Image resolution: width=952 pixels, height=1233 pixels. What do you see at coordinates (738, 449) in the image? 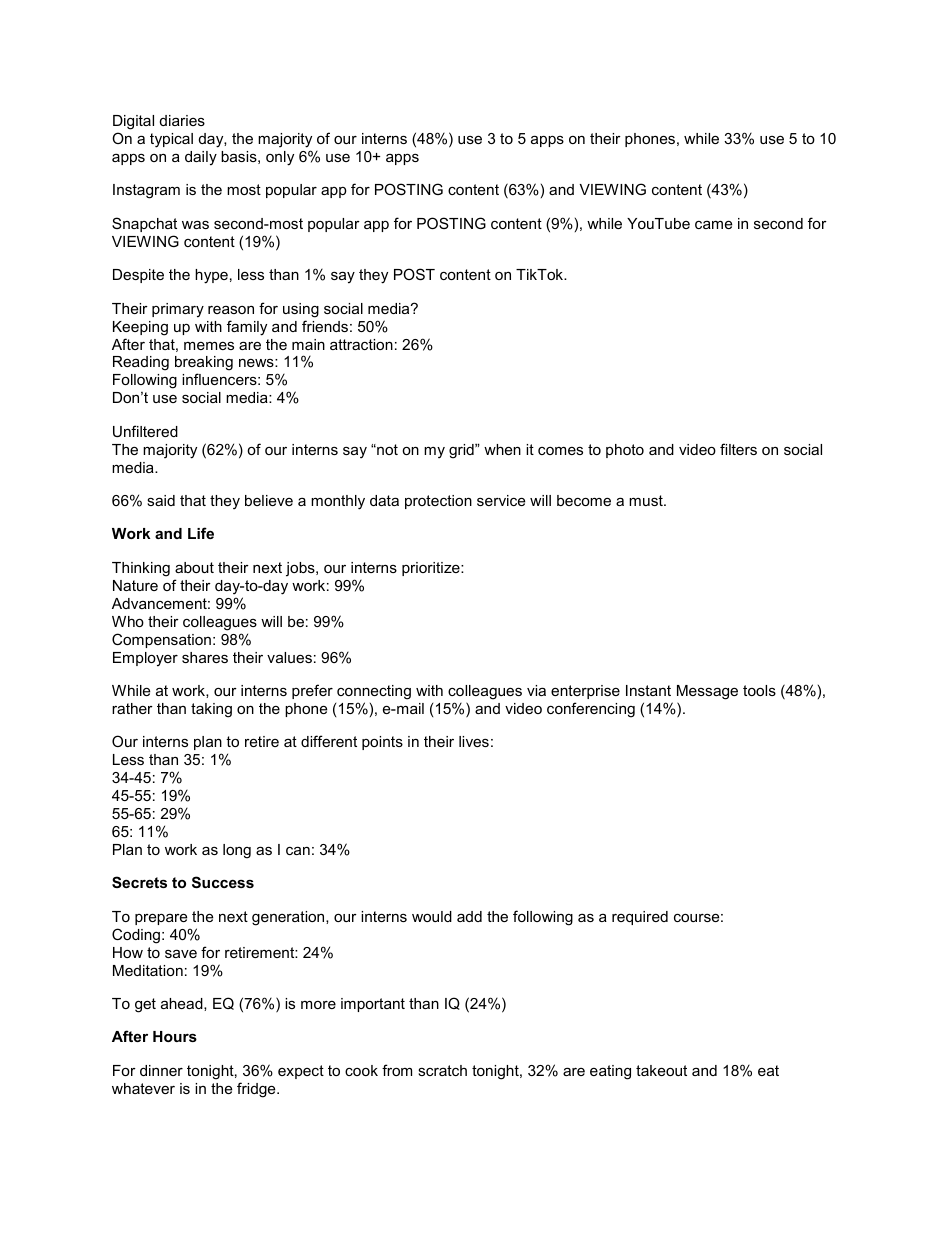
I see `filters` at bounding box center [738, 449].
